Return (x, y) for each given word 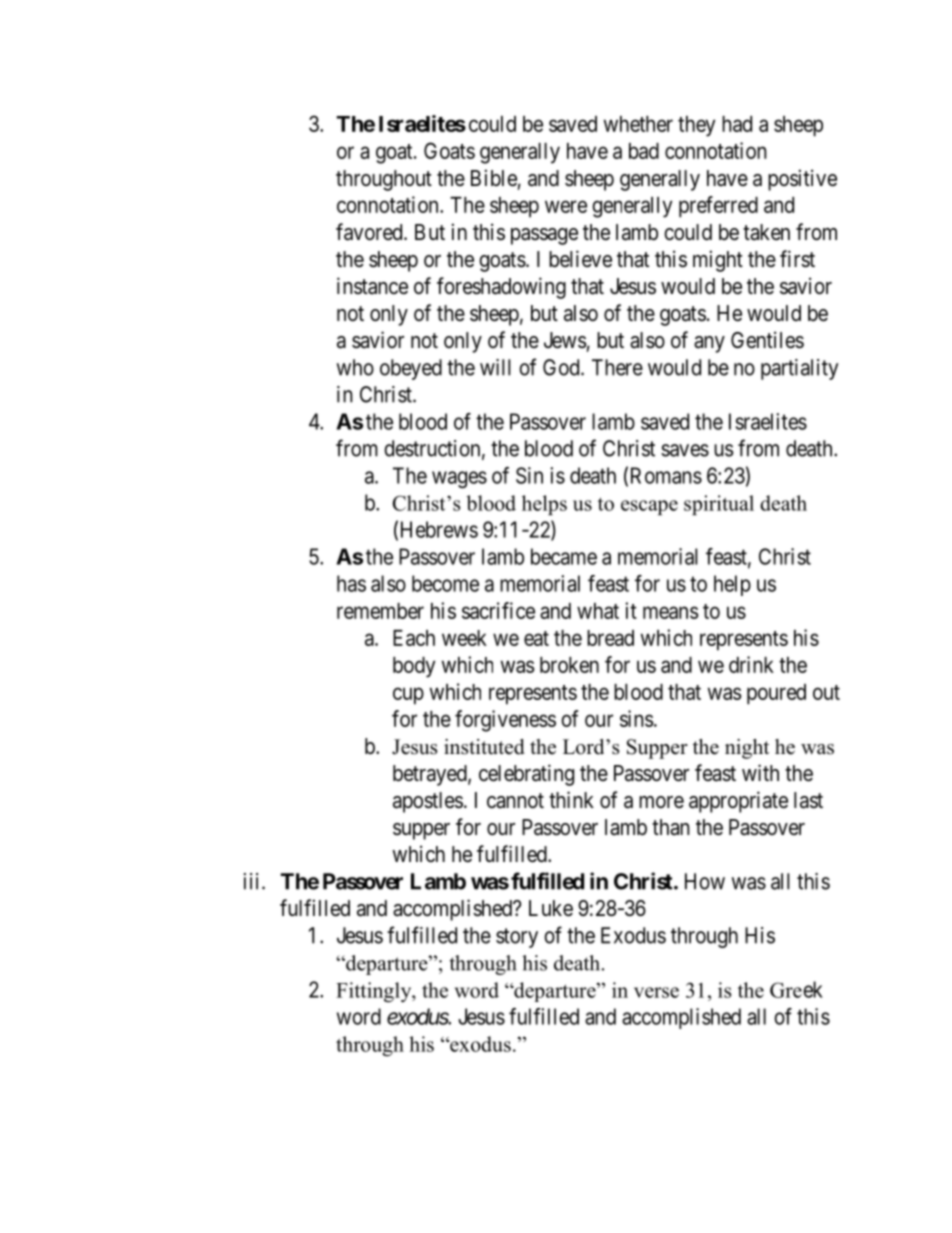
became (564, 556)
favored (370, 232)
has (351, 583)
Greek (796, 989)
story (517, 938)
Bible (494, 178)
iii (253, 881)
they (696, 126)
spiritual (719, 505)
